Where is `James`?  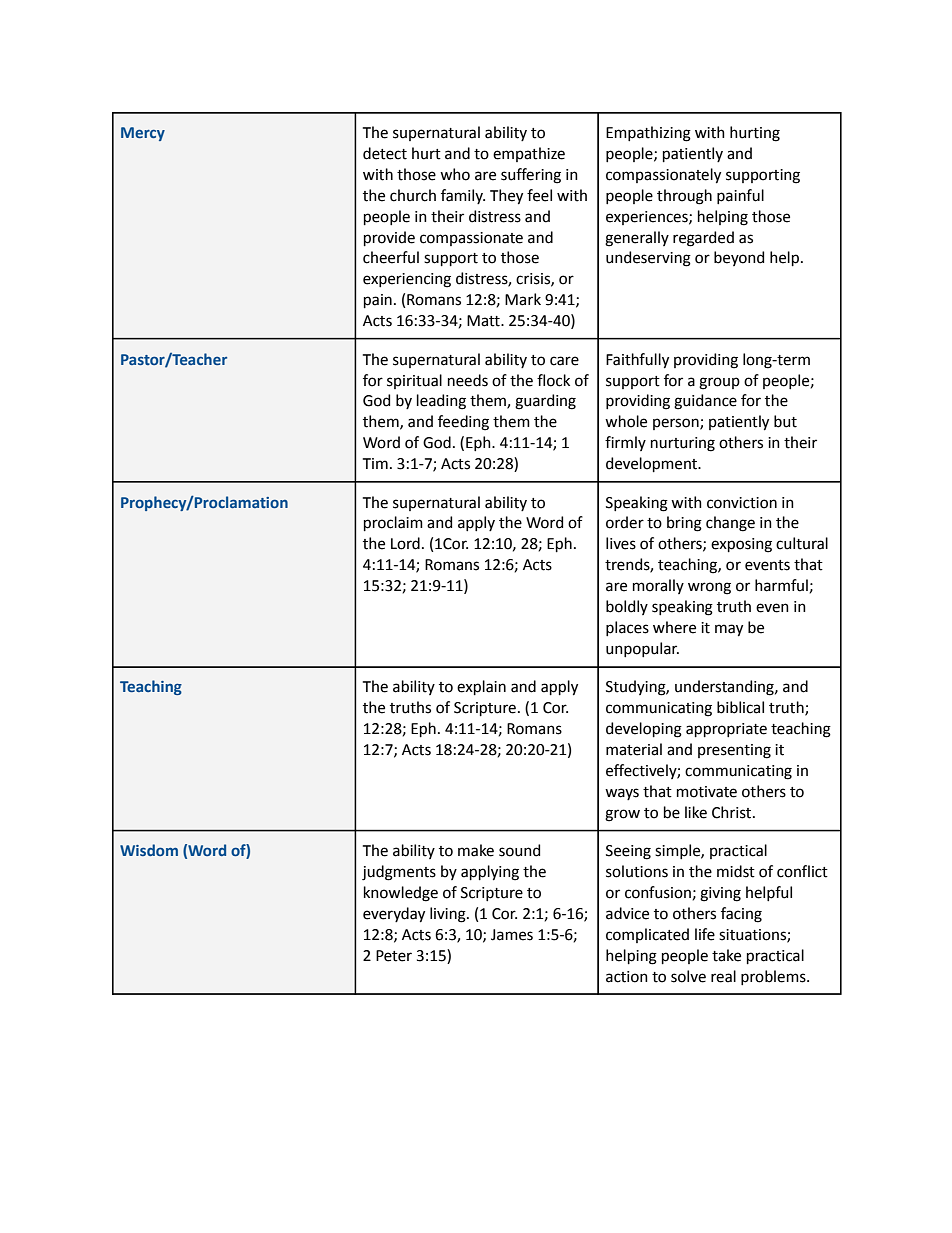
James is located at coordinates (512, 935).
